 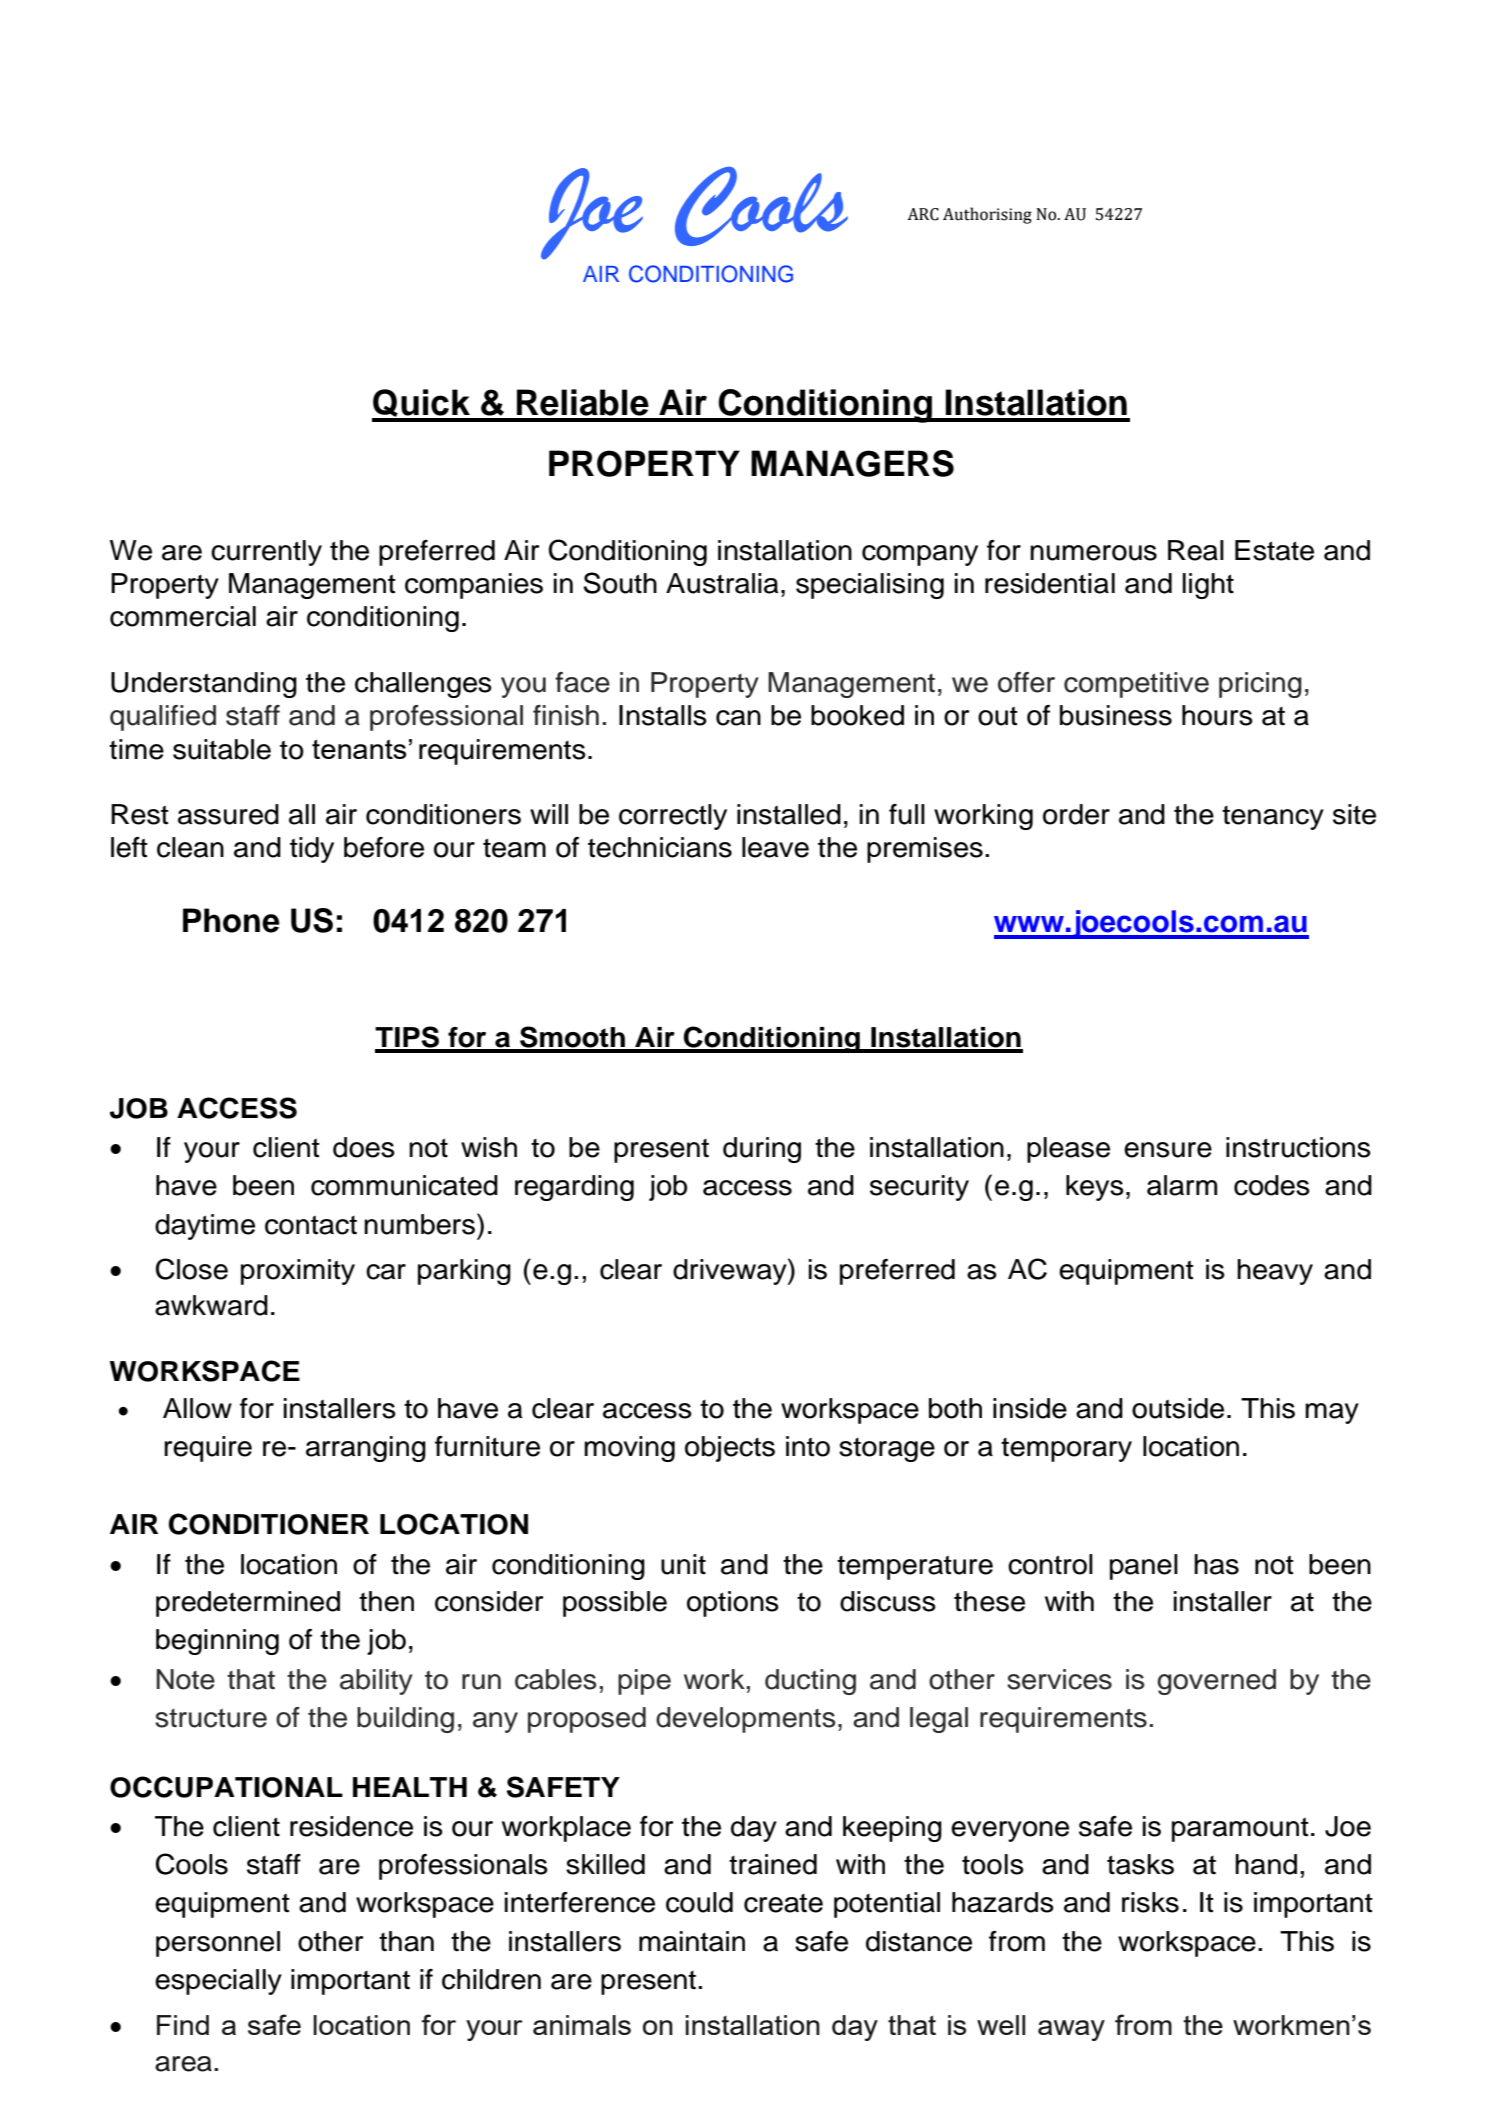 I want to click on away, so click(x=1071, y=2030).
